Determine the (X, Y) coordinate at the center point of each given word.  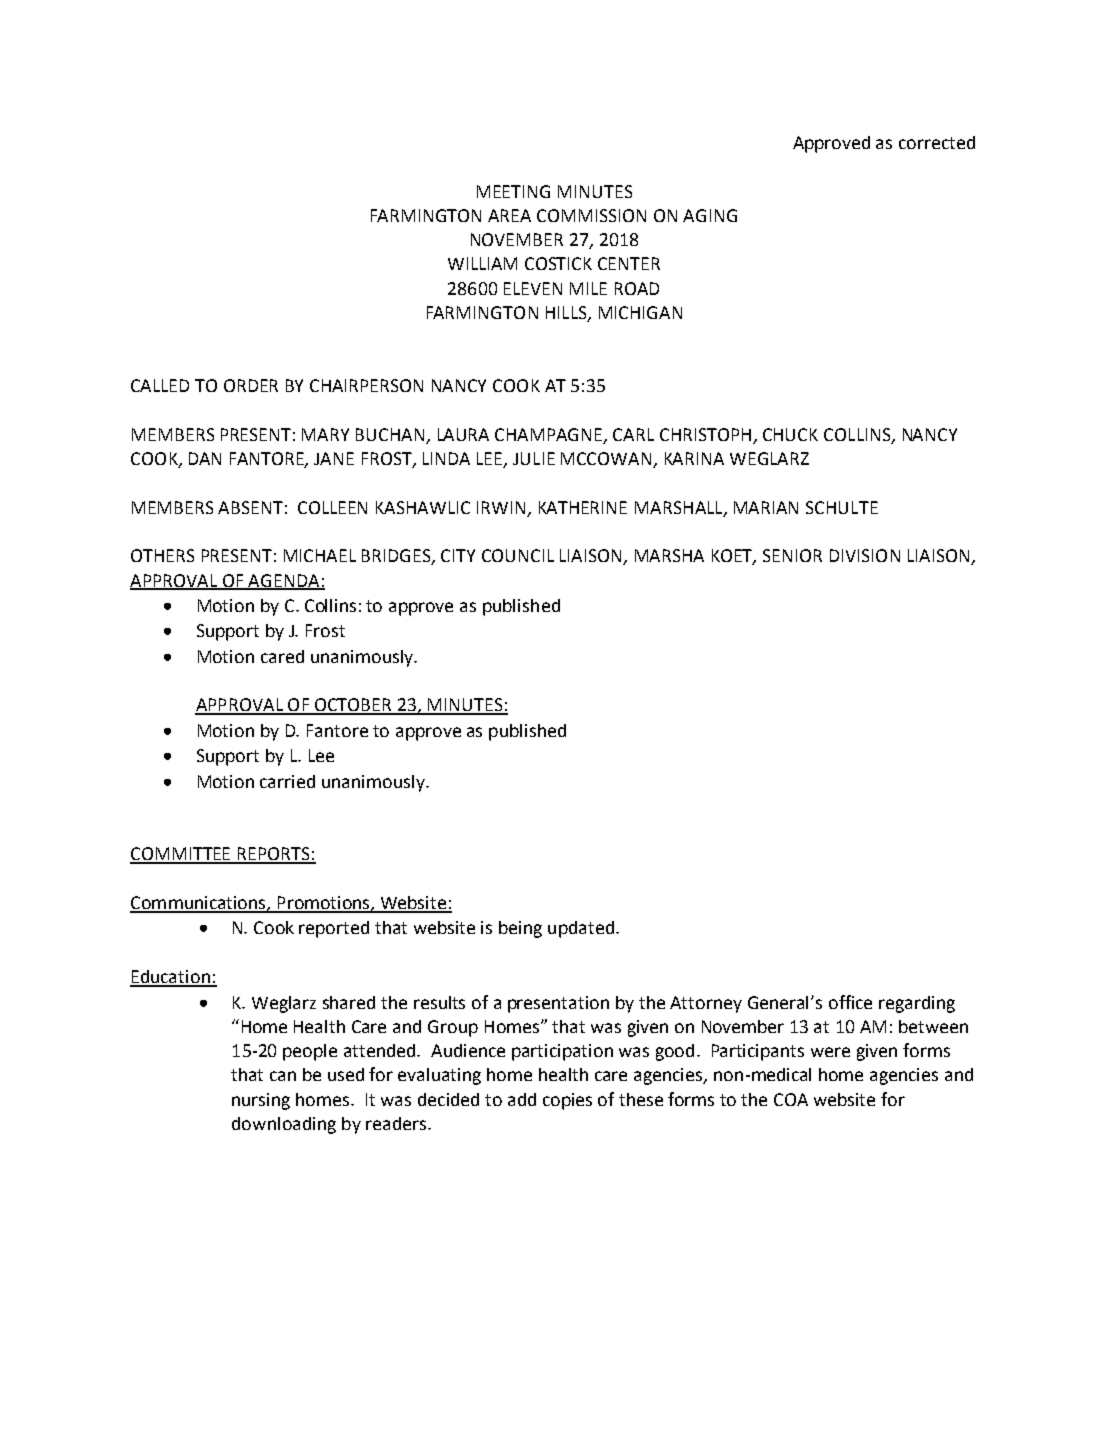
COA (791, 1099)
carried (287, 781)
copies (567, 1101)
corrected (937, 142)
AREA (509, 215)
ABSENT (250, 507)
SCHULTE (842, 507)
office (850, 1002)
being (520, 929)
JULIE (534, 458)
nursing (261, 1101)
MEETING (513, 191)
